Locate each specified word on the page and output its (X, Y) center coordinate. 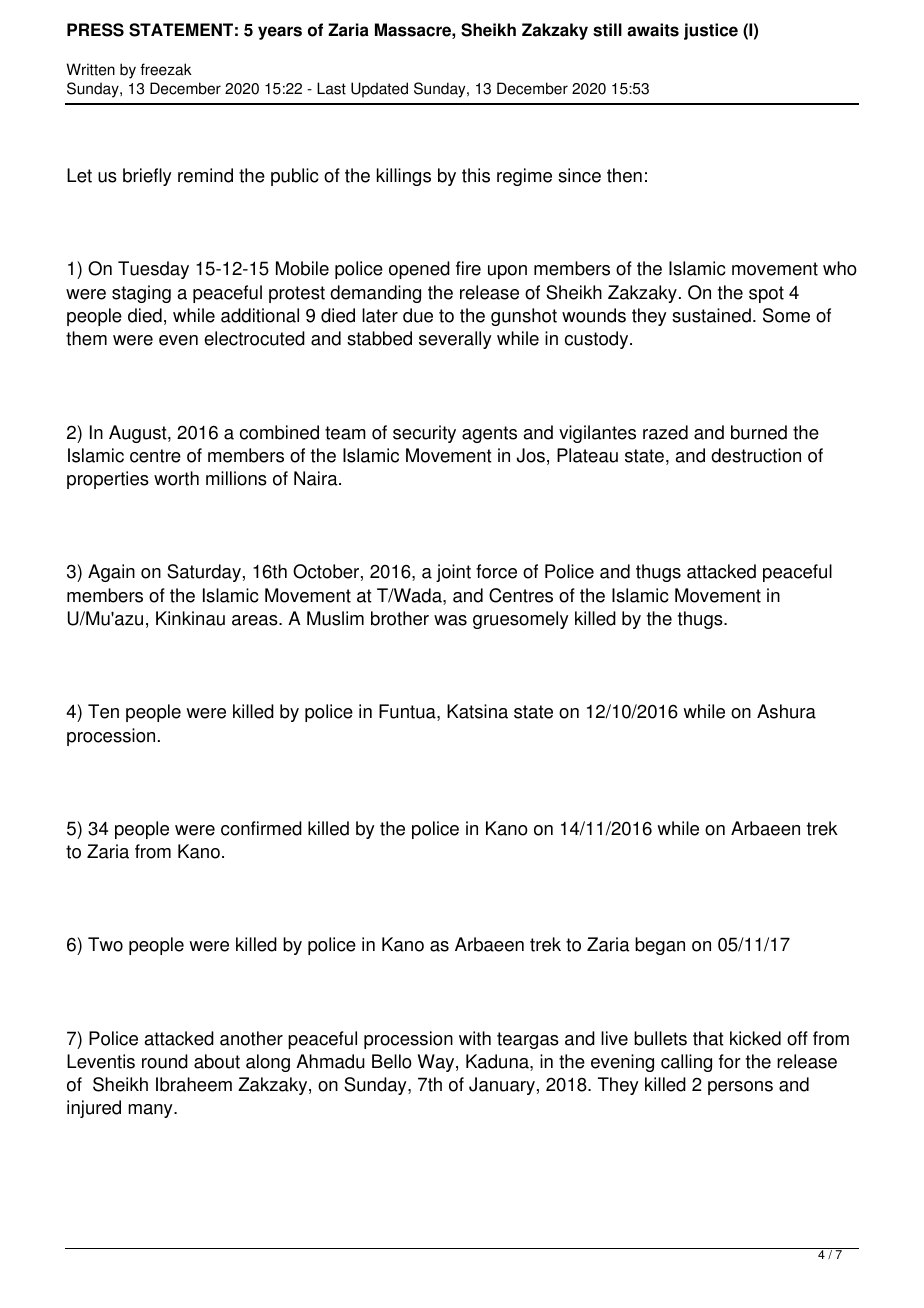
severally (455, 340)
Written (90, 69)
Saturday (204, 573)
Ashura (786, 711)
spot (766, 294)
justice (711, 31)
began (660, 946)
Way (437, 1063)
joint (453, 573)
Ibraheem (194, 1084)
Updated (379, 90)
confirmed (261, 828)
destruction (756, 455)
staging (141, 294)
